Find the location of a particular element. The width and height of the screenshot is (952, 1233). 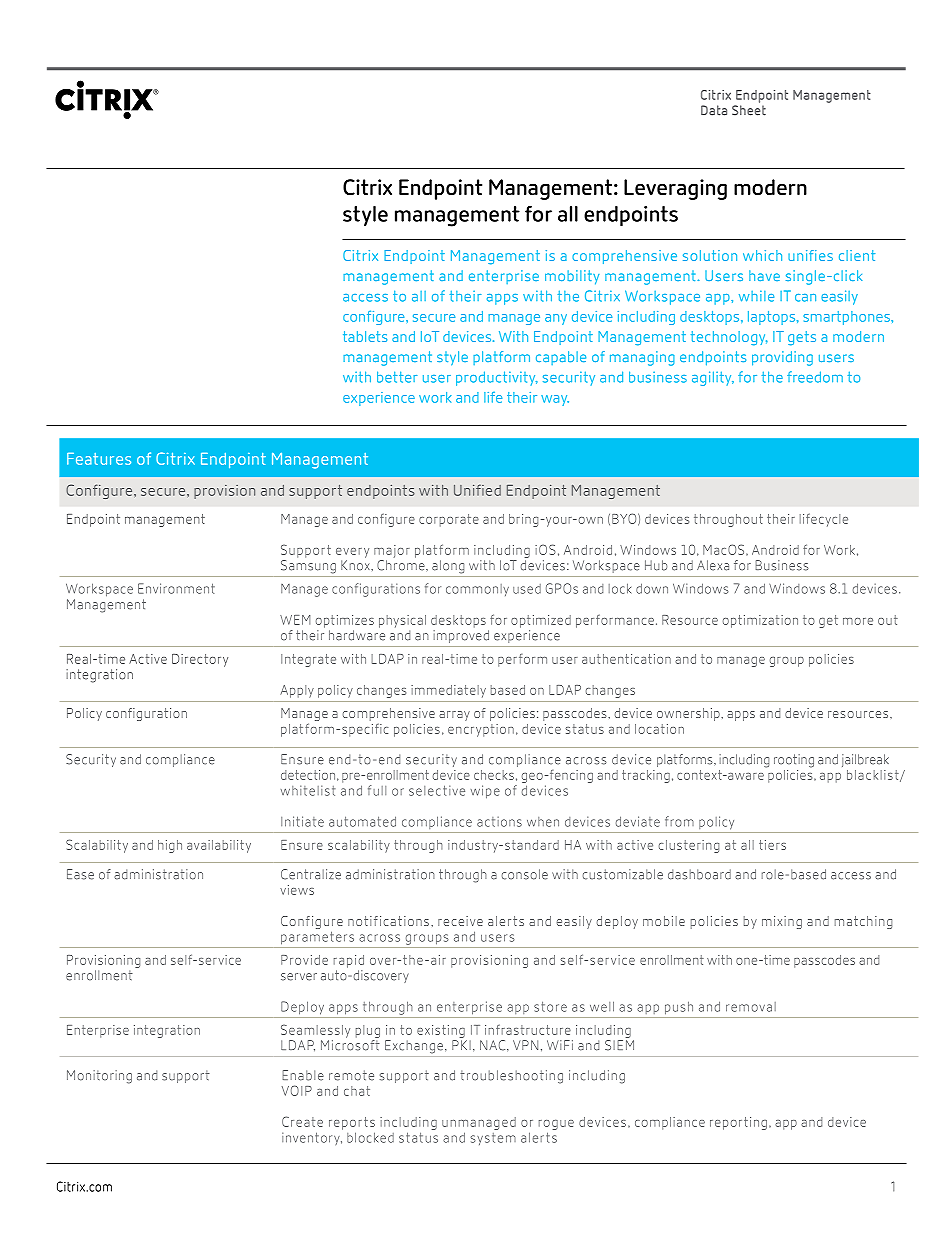

Features is located at coordinates (99, 459).
